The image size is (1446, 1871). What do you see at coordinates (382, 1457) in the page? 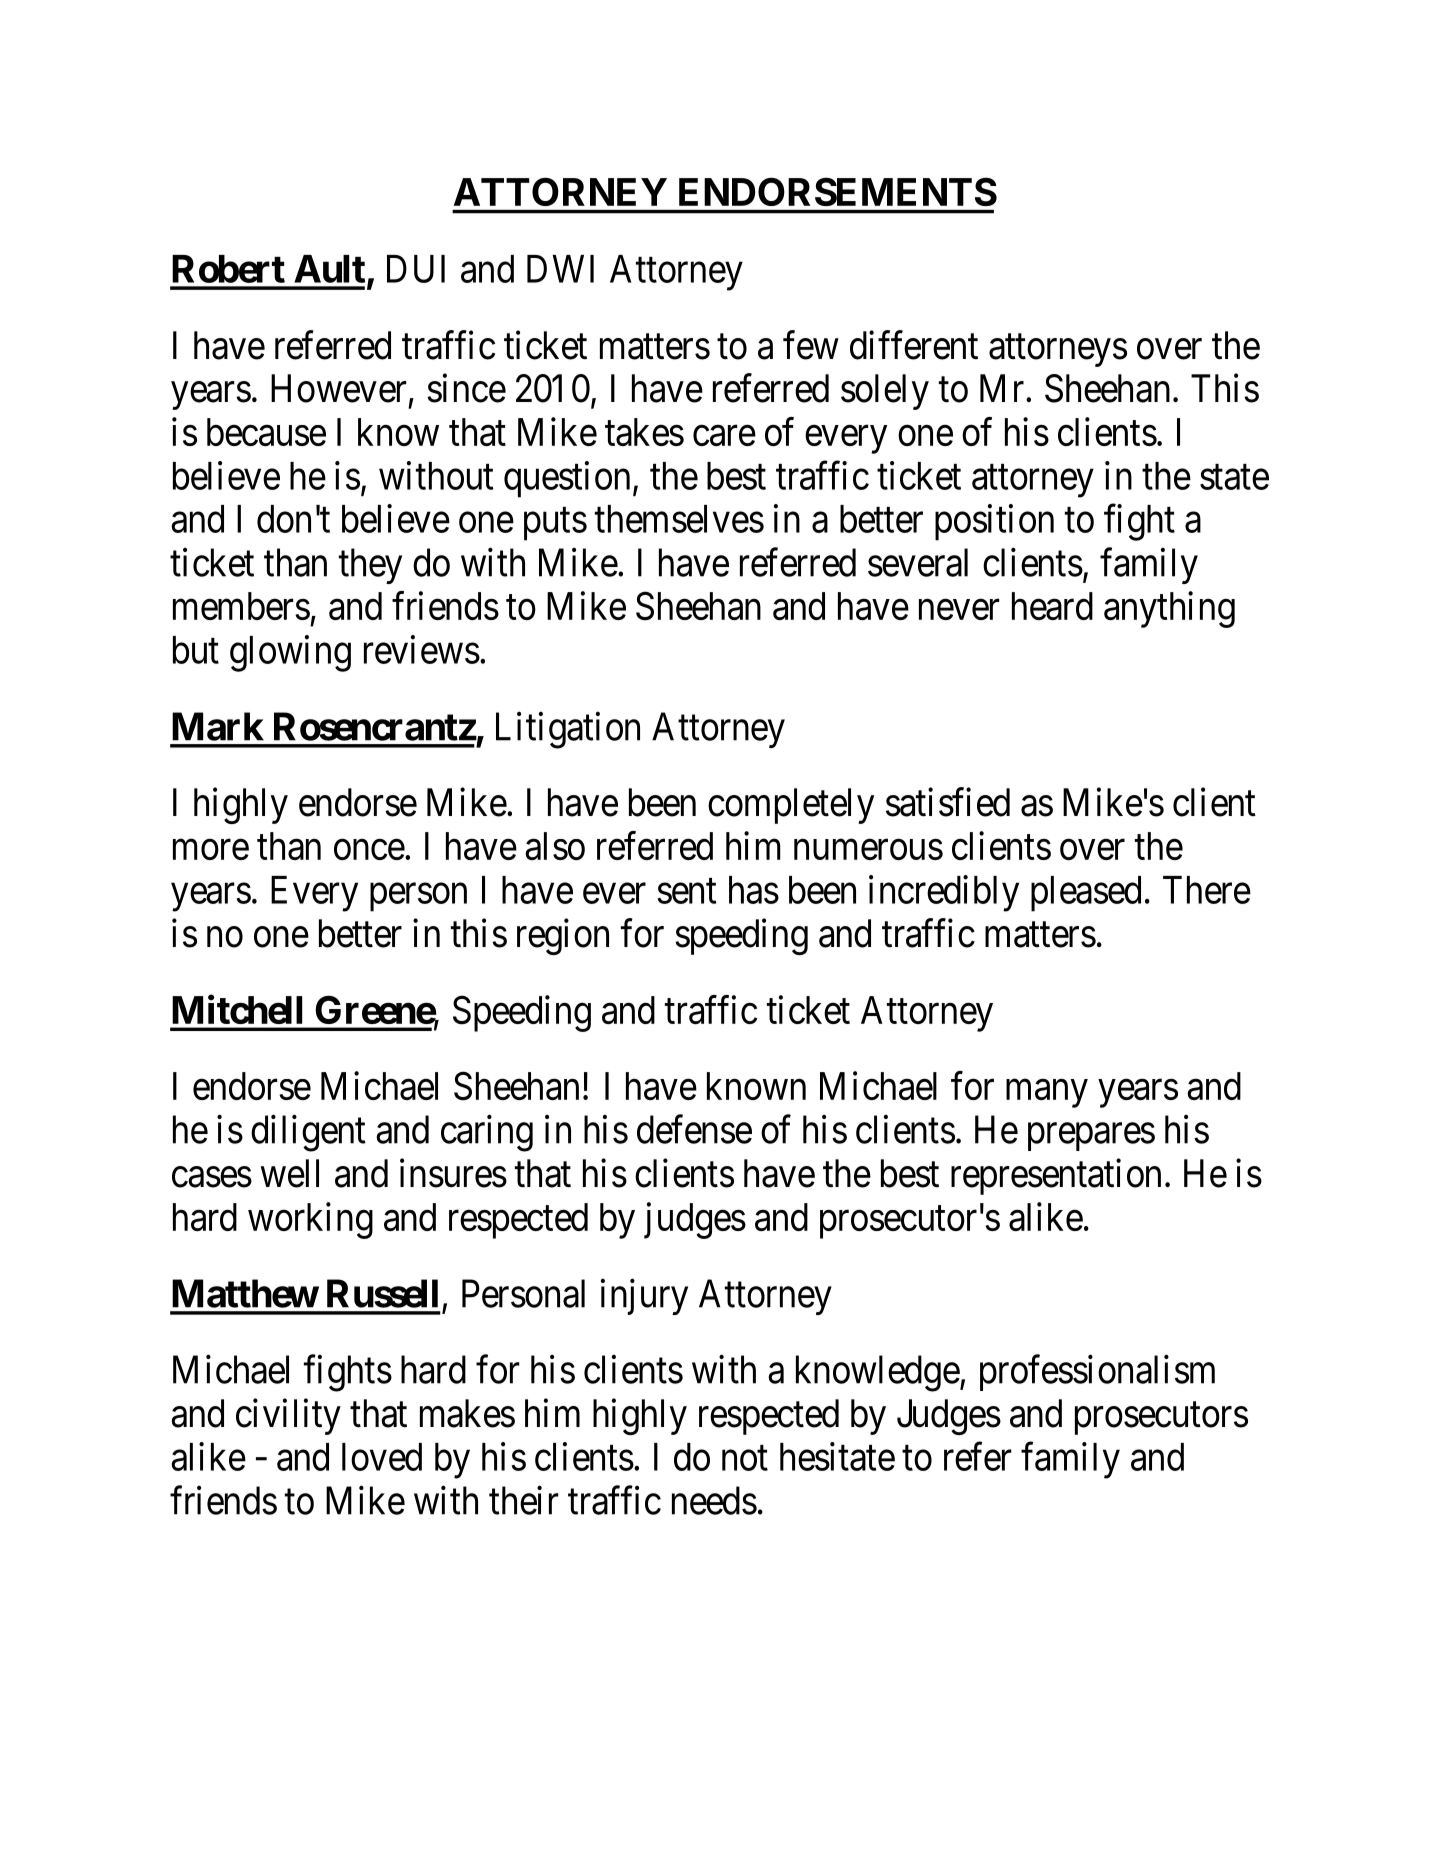
I see `loved` at bounding box center [382, 1457].
